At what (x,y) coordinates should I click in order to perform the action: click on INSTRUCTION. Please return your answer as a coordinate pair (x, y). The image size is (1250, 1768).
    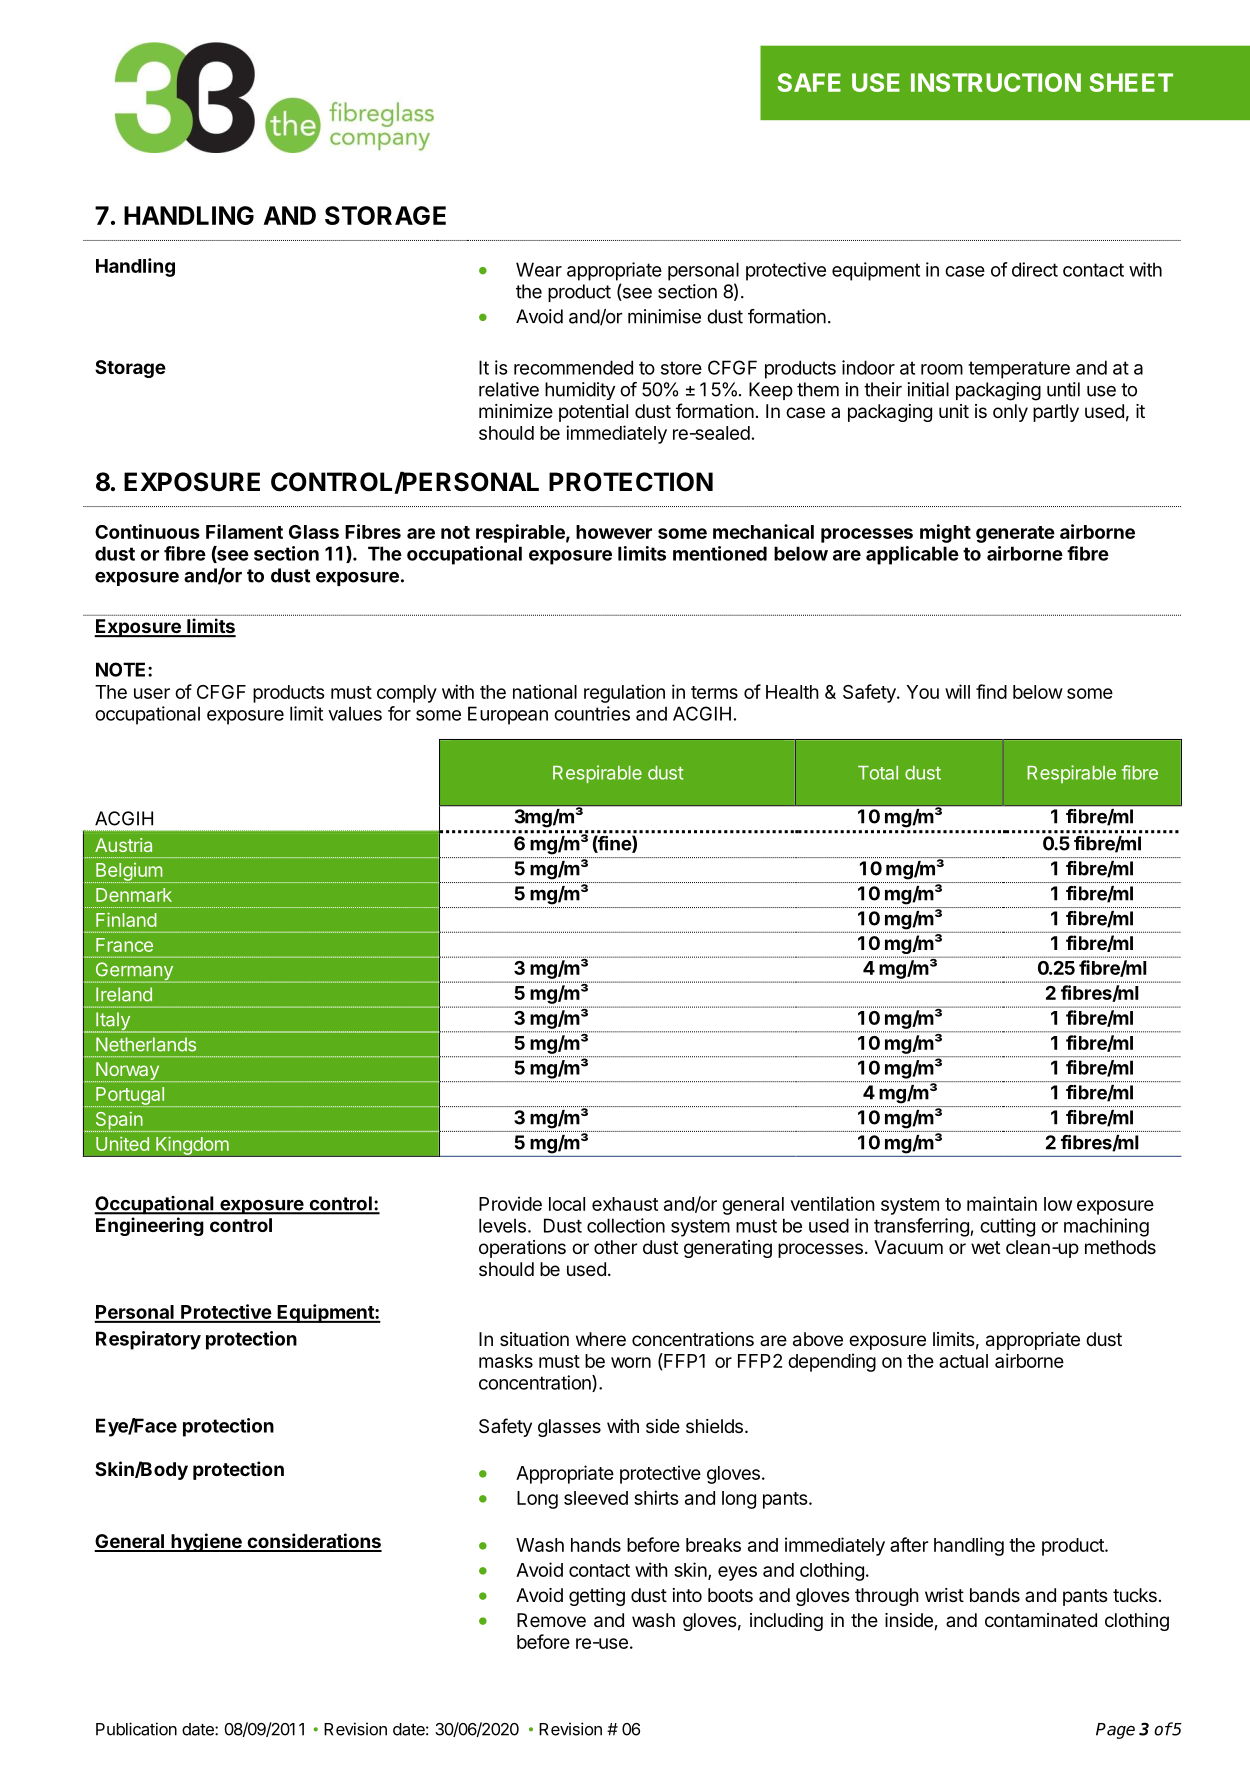
    Looking at the image, I should click on (996, 82).
